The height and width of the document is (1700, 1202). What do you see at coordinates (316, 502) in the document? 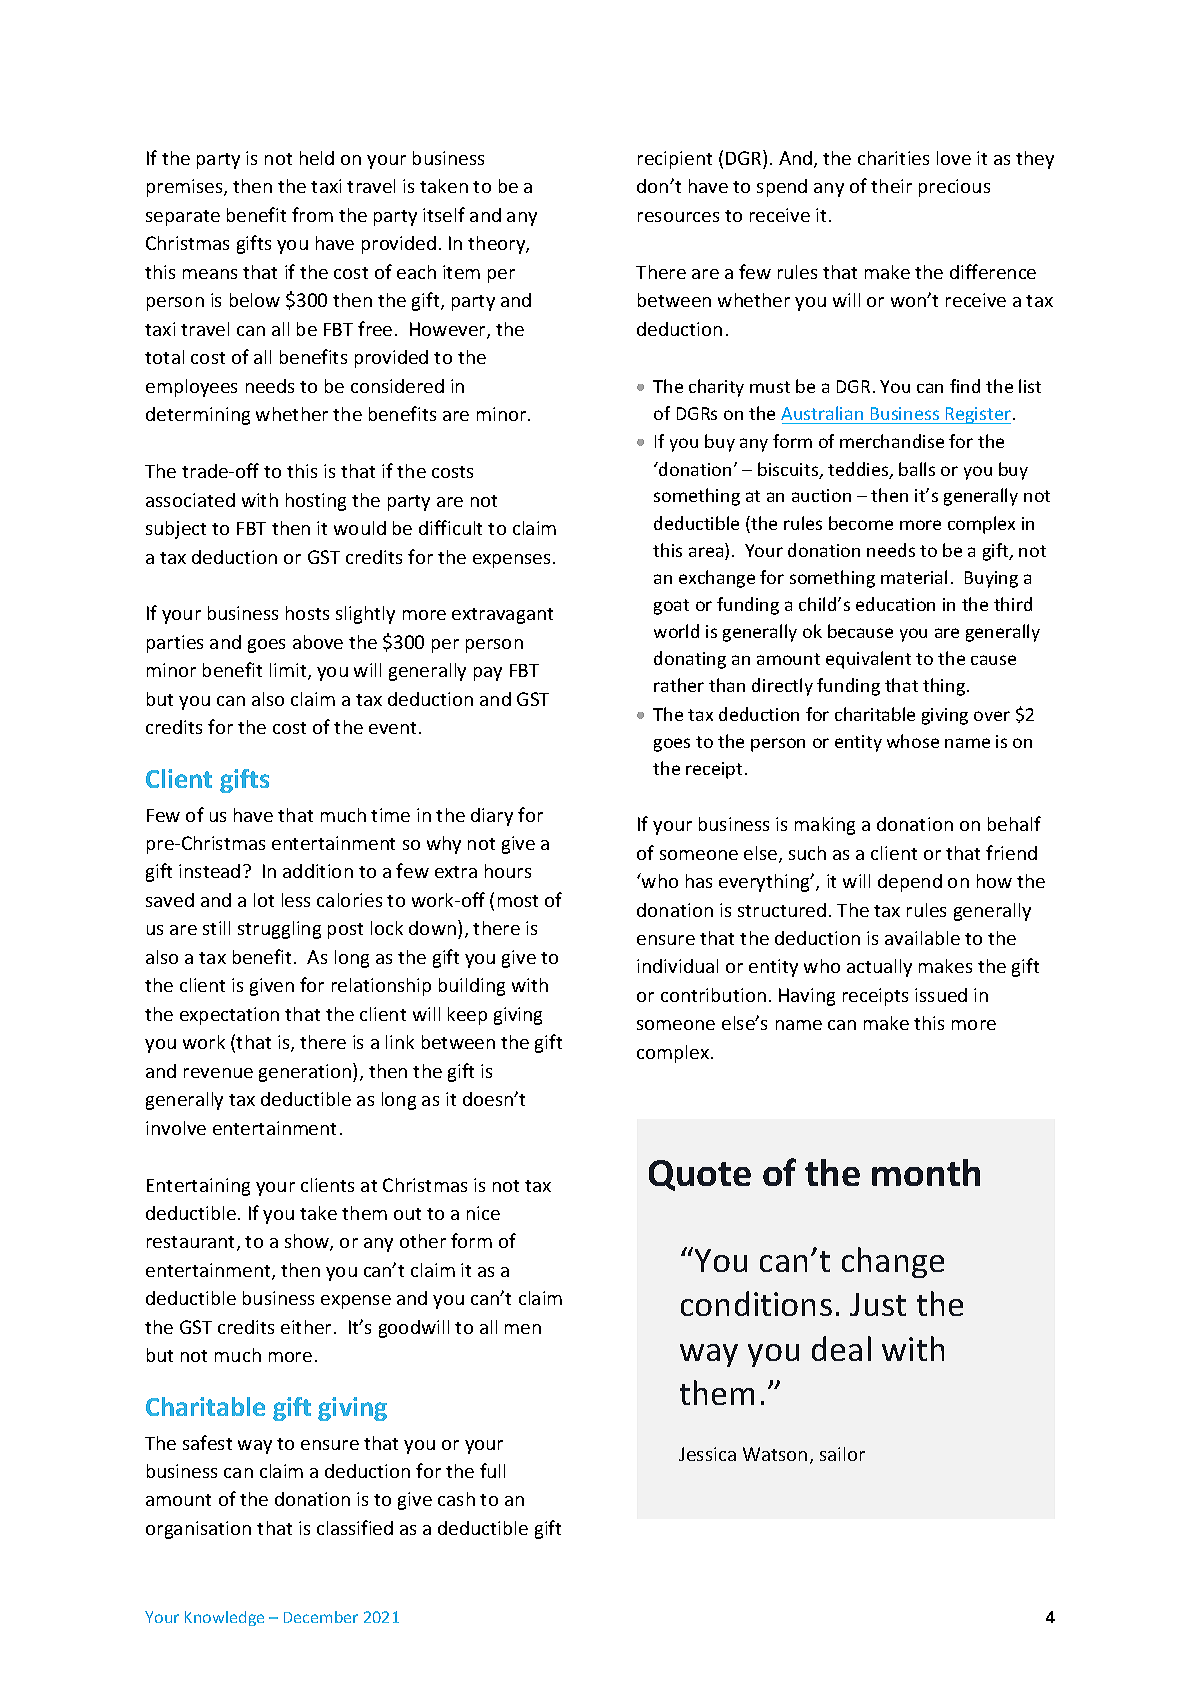
I see `hosting` at bounding box center [316, 502].
